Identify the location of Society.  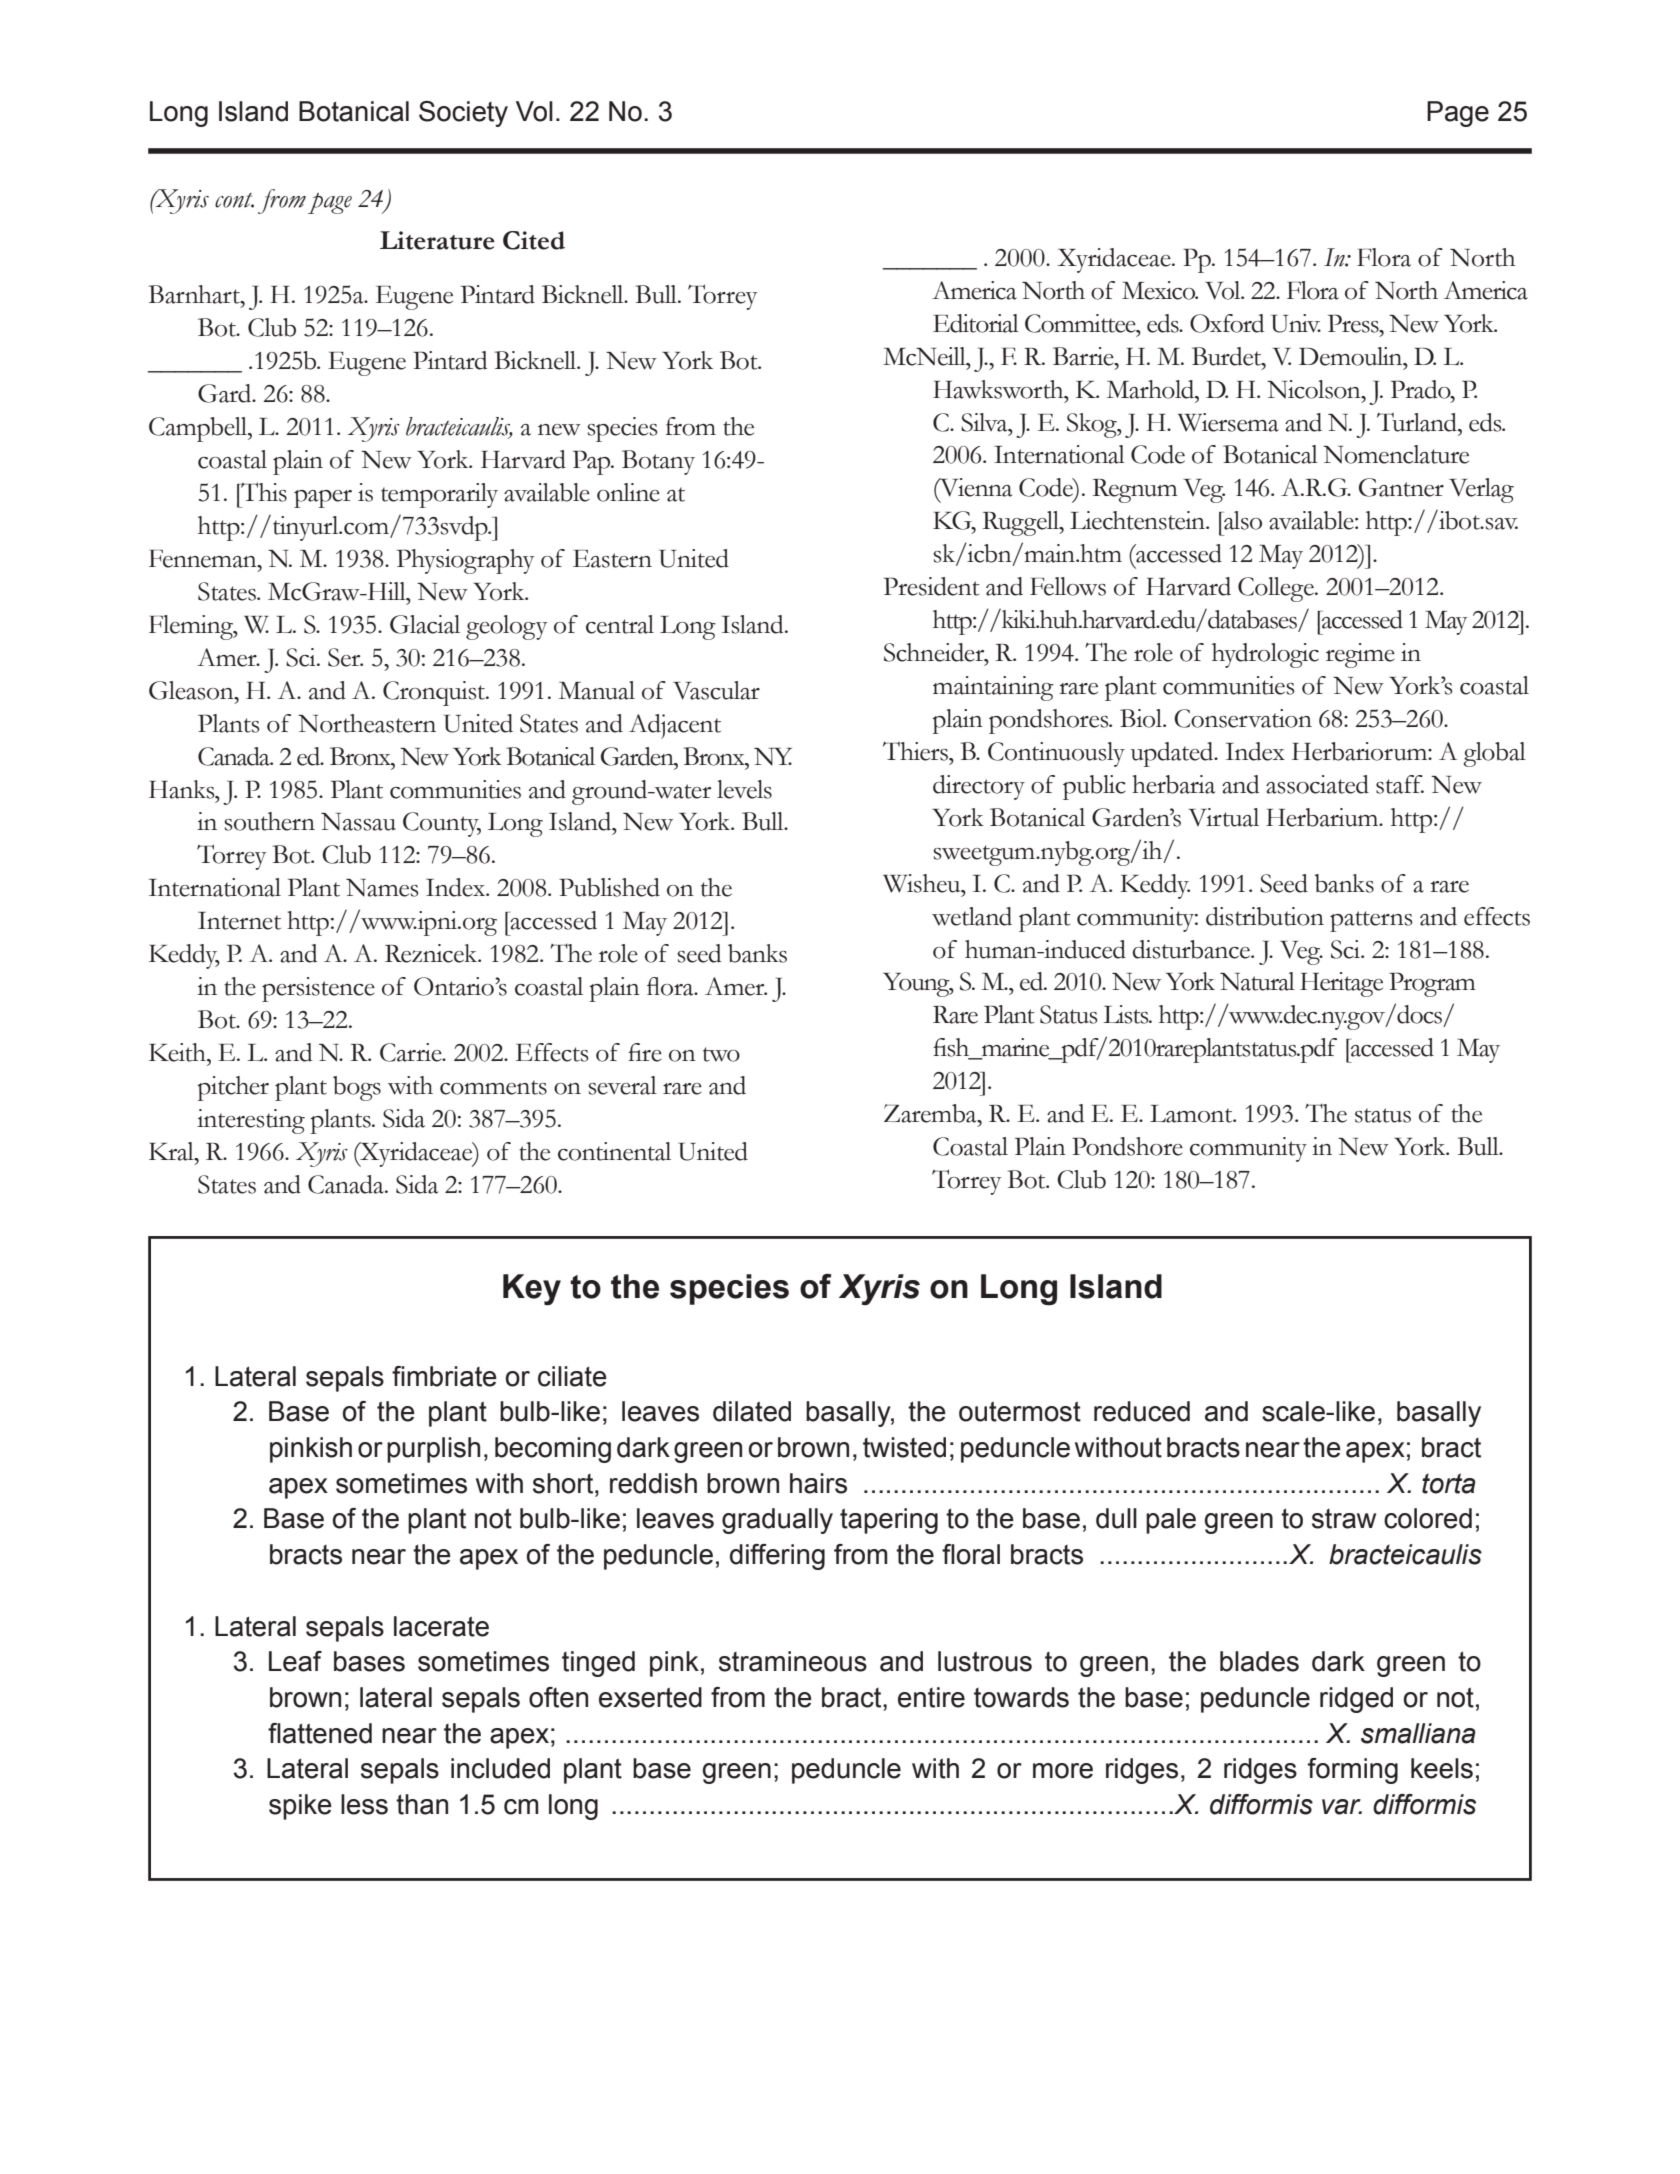
(463, 114).
